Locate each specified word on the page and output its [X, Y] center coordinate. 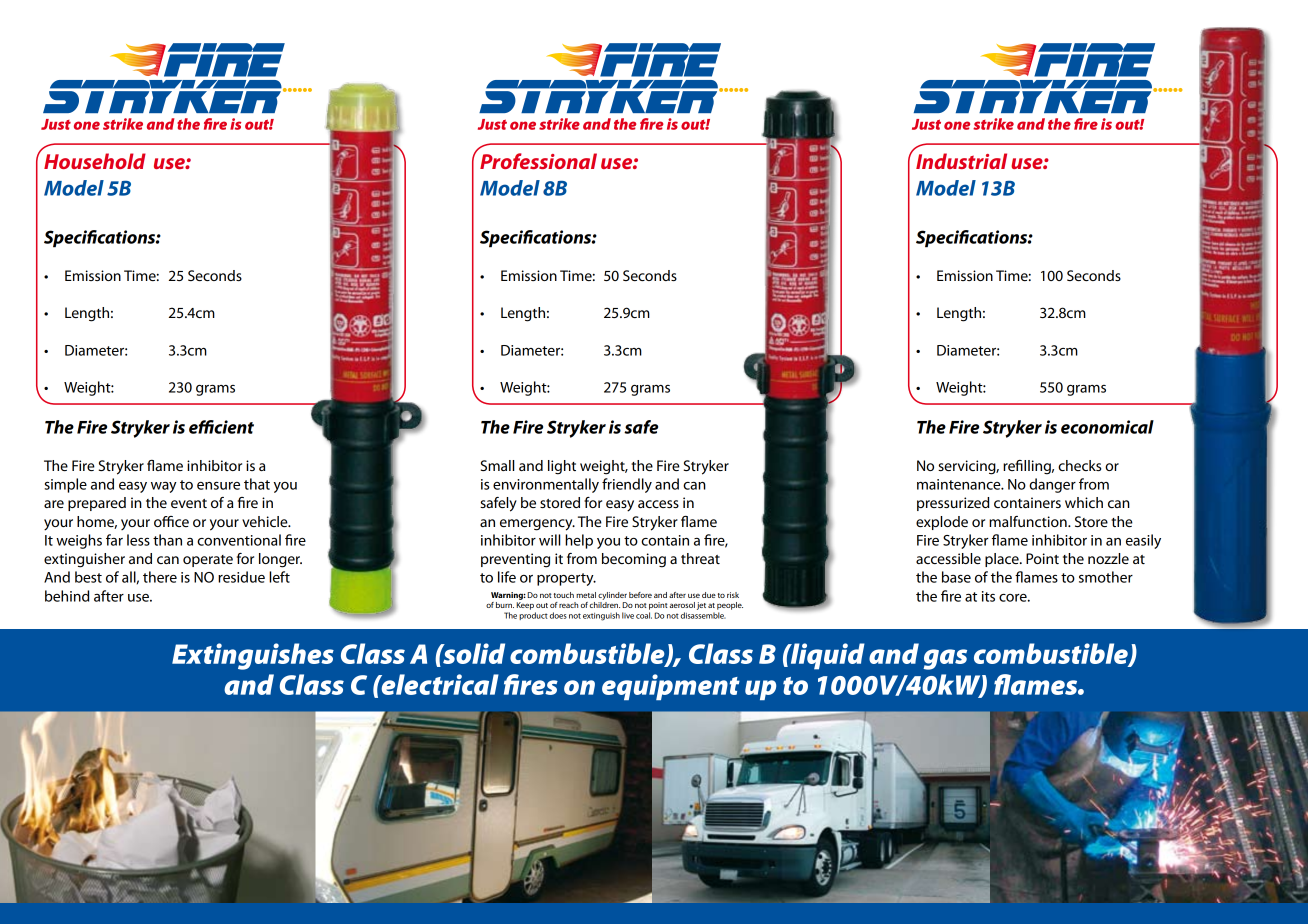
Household [95, 161]
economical [1107, 427]
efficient [221, 427]
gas [945, 659]
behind [67, 596]
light [562, 467]
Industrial [961, 161]
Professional [538, 161]
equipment [671, 687]
